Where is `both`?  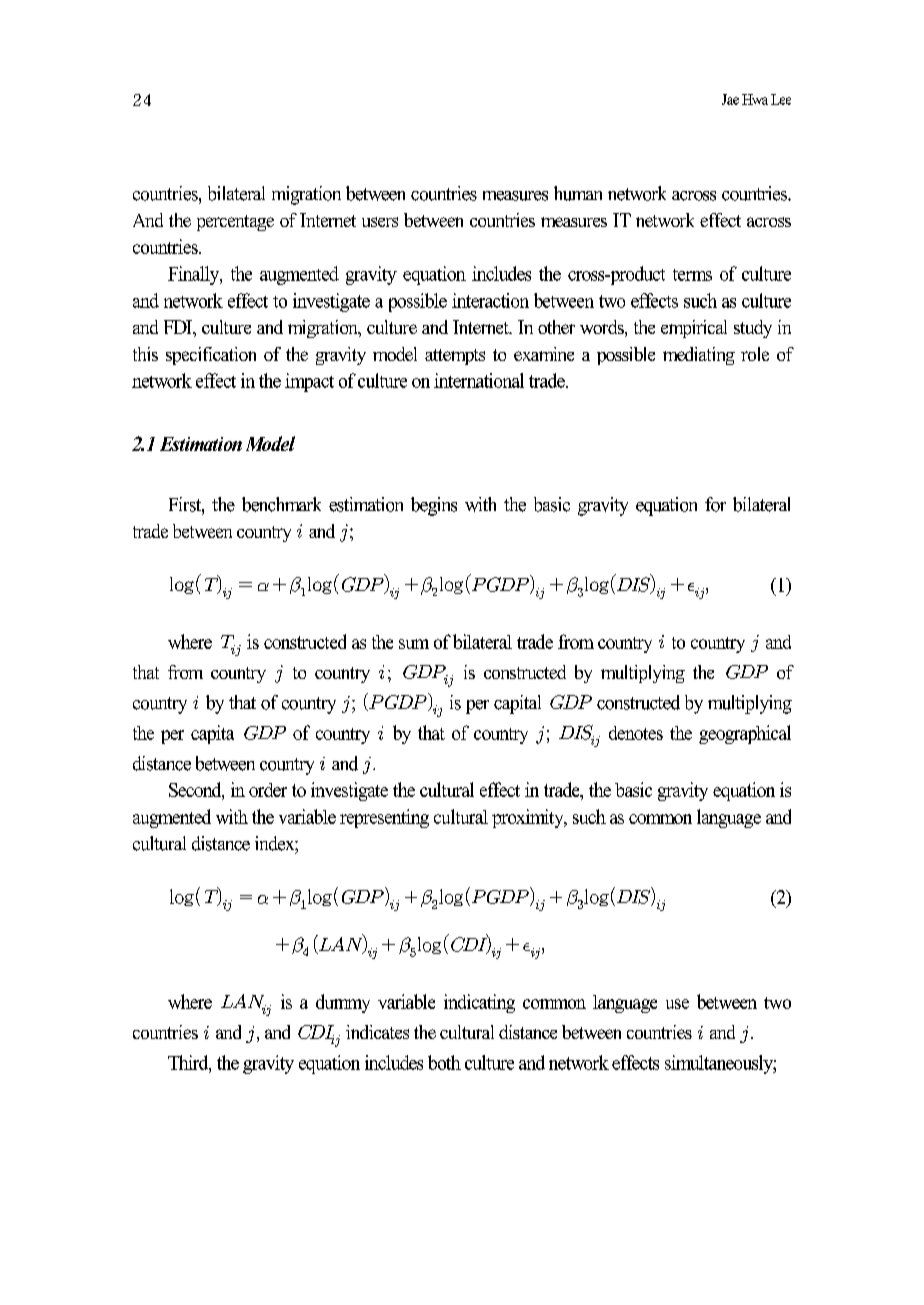
both is located at coordinates (444, 1062).
